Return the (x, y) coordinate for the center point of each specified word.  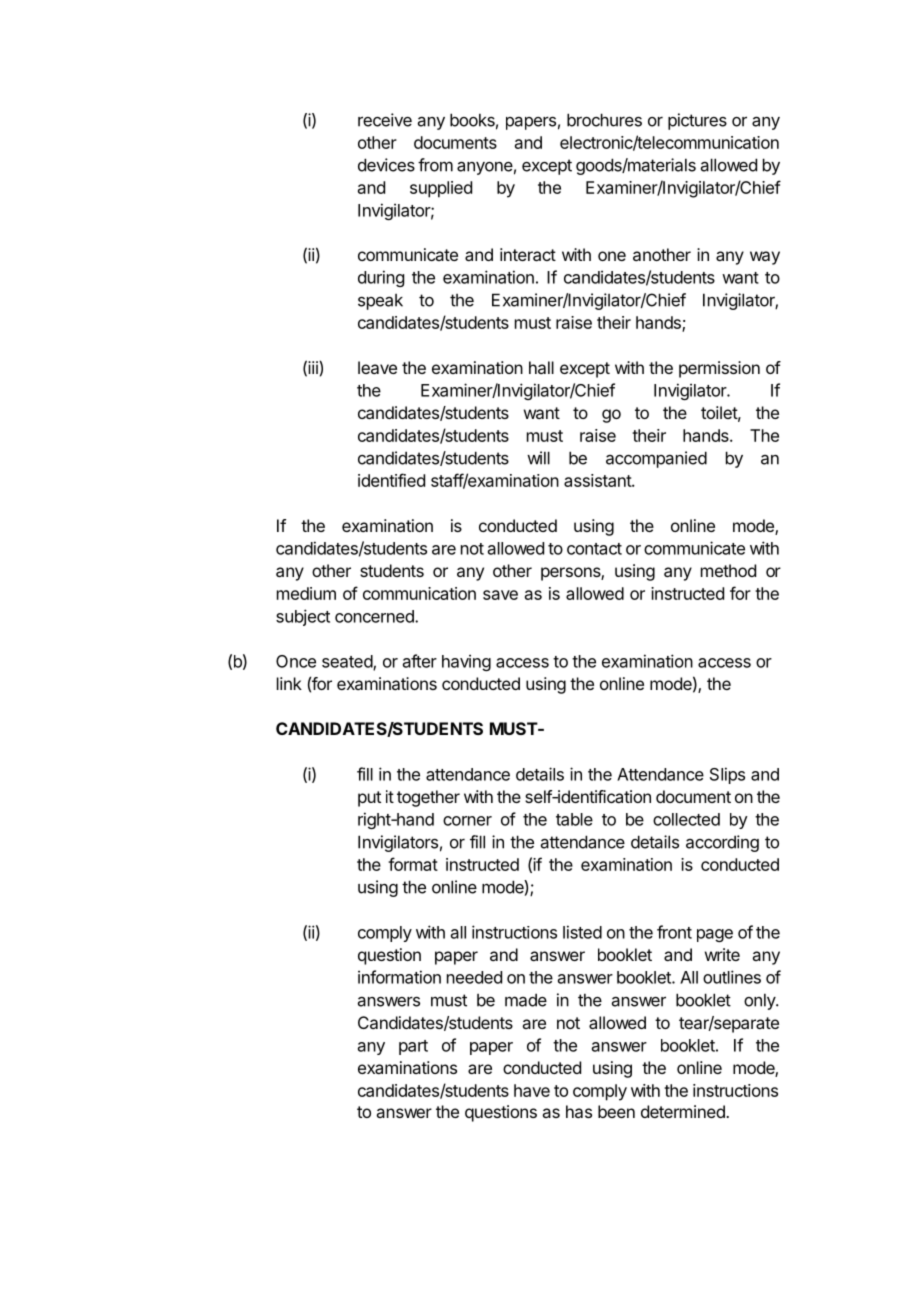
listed (582, 932)
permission (719, 369)
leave (377, 367)
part (413, 1047)
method (728, 570)
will (538, 458)
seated (348, 662)
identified (391, 480)
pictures (697, 121)
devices (386, 165)
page (715, 935)
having (466, 662)
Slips (727, 775)
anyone (485, 168)
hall (541, 367)
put (369, 799)
